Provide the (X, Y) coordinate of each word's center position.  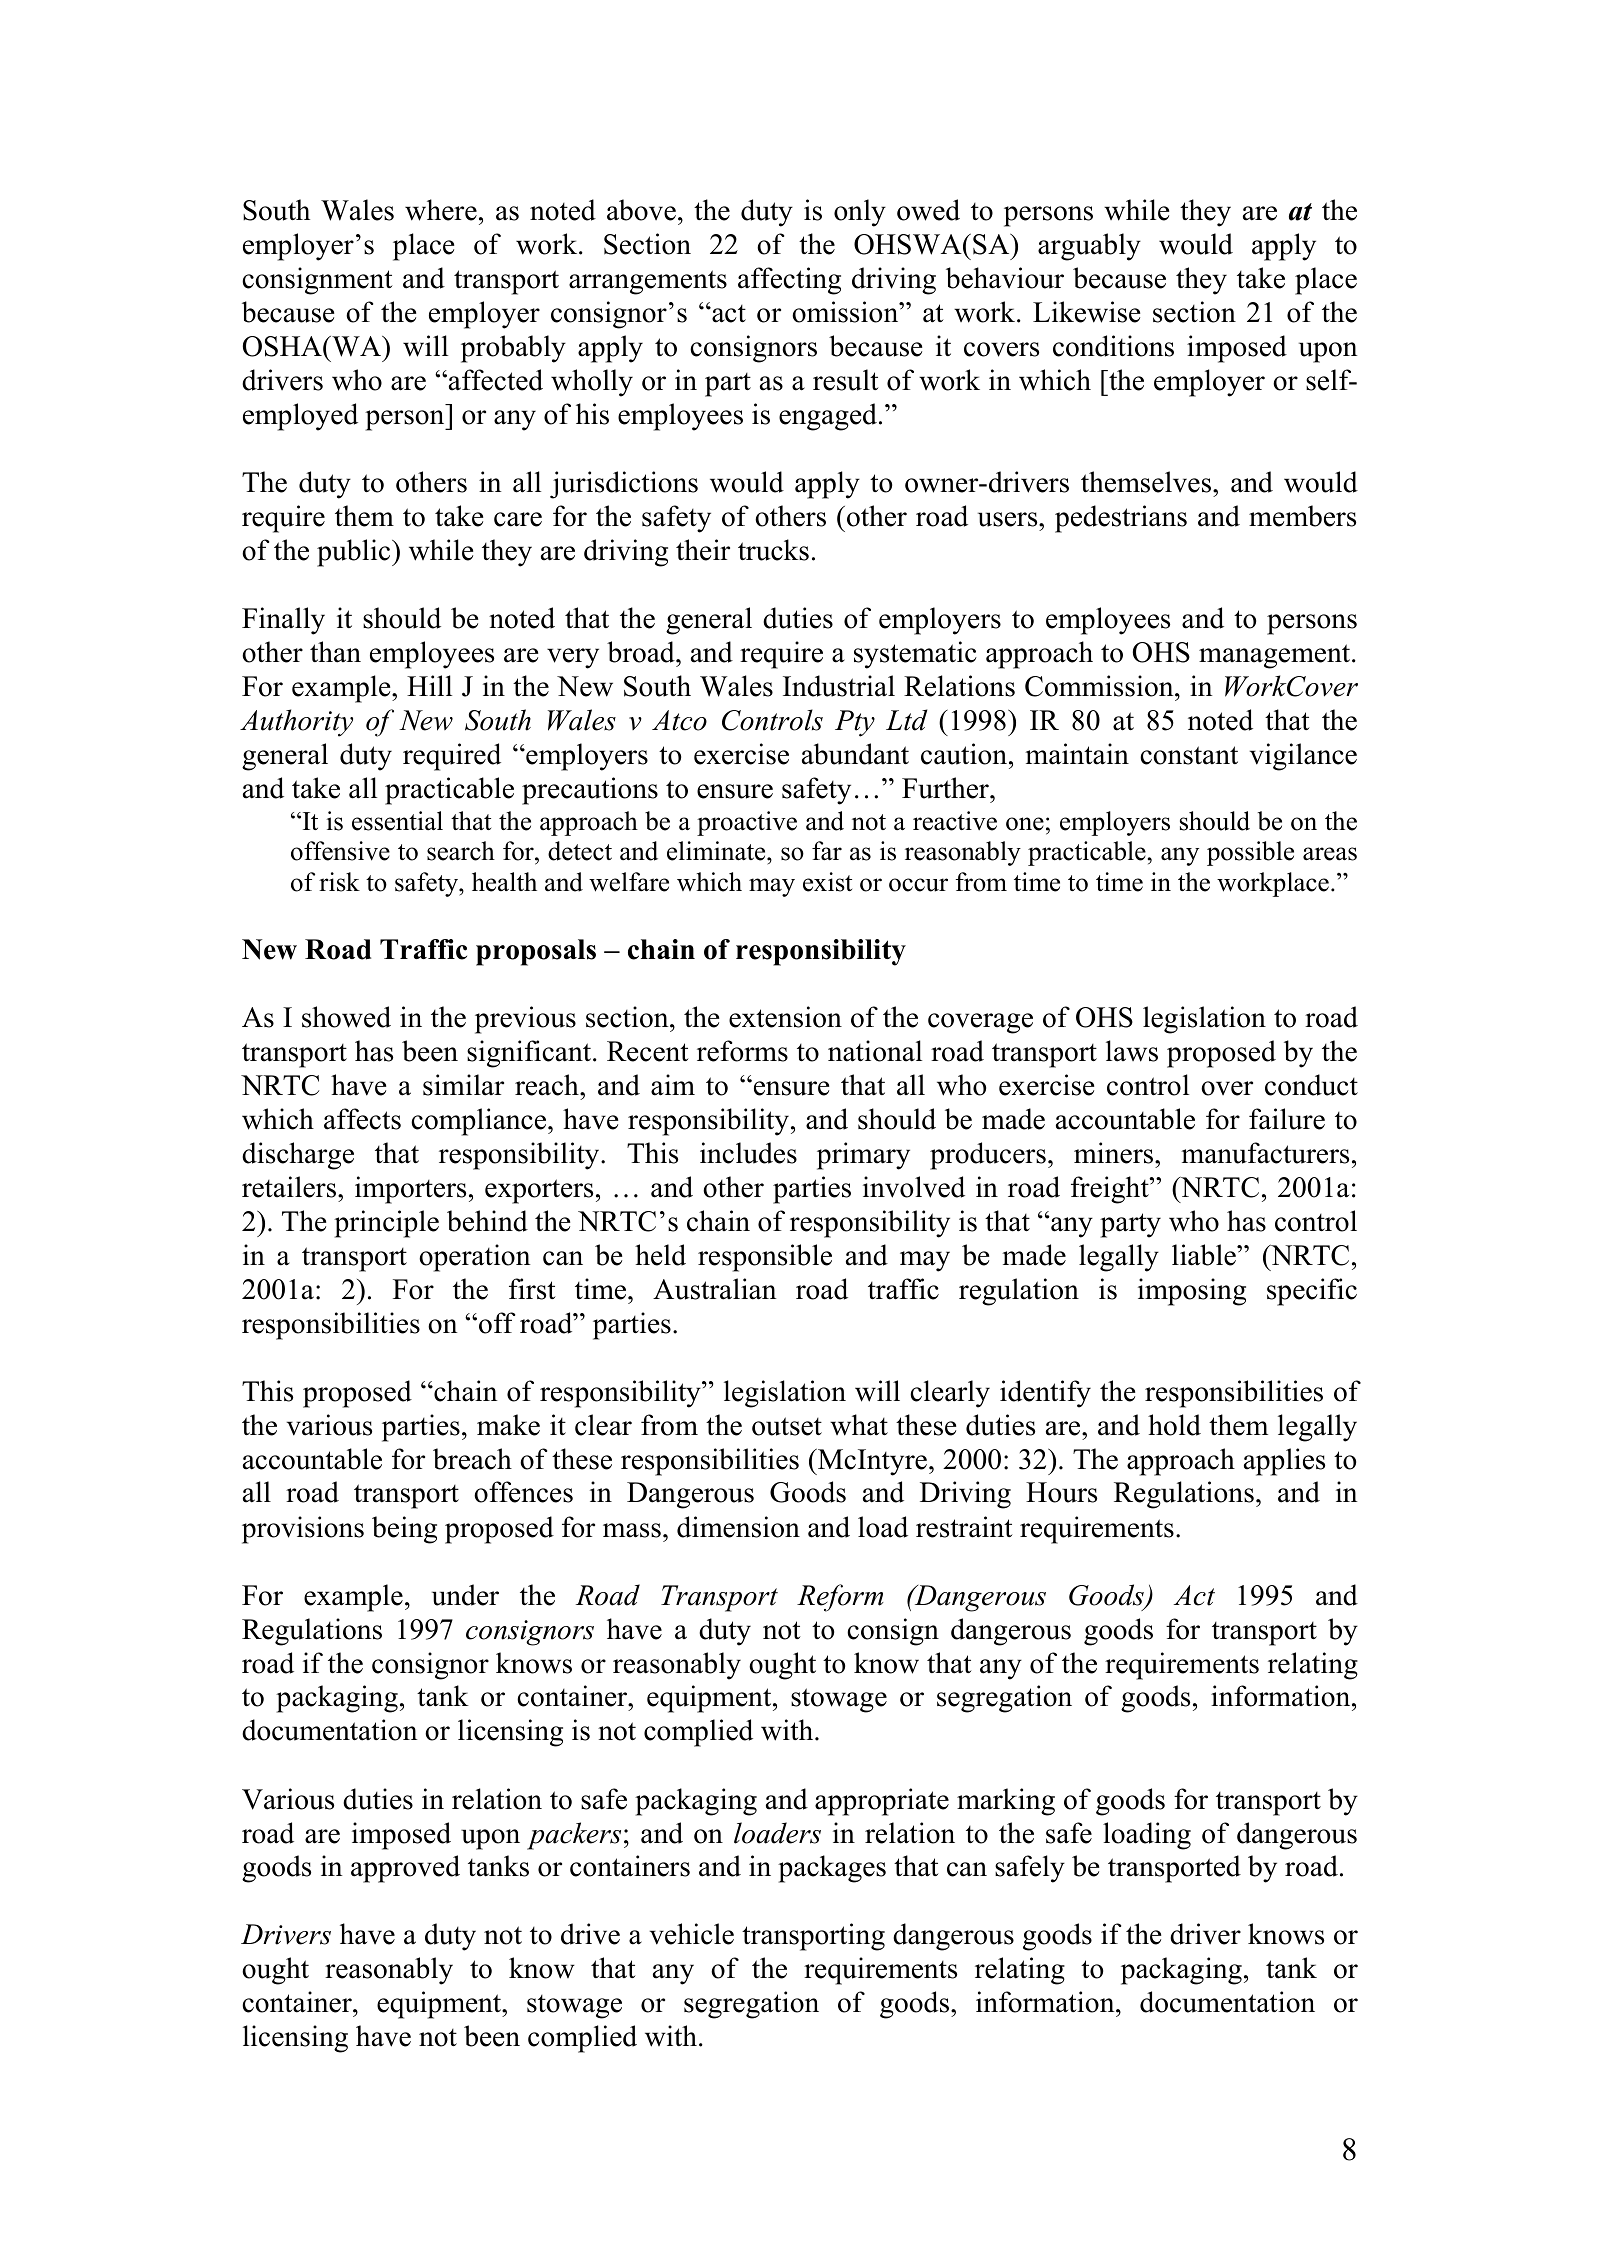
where (441, 210)
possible (1250, 853)
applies (1284, 1462)
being (404, 1530)
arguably (1089, 247)
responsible (765, 1258)
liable (1205, 1255)
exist (827, 882)
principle (386, 1224)
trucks (773, 550)
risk (339, 882)
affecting (789, 281)
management (1276, 656)
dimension (738, 1527)
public (355, 553)
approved (405, 1869)
